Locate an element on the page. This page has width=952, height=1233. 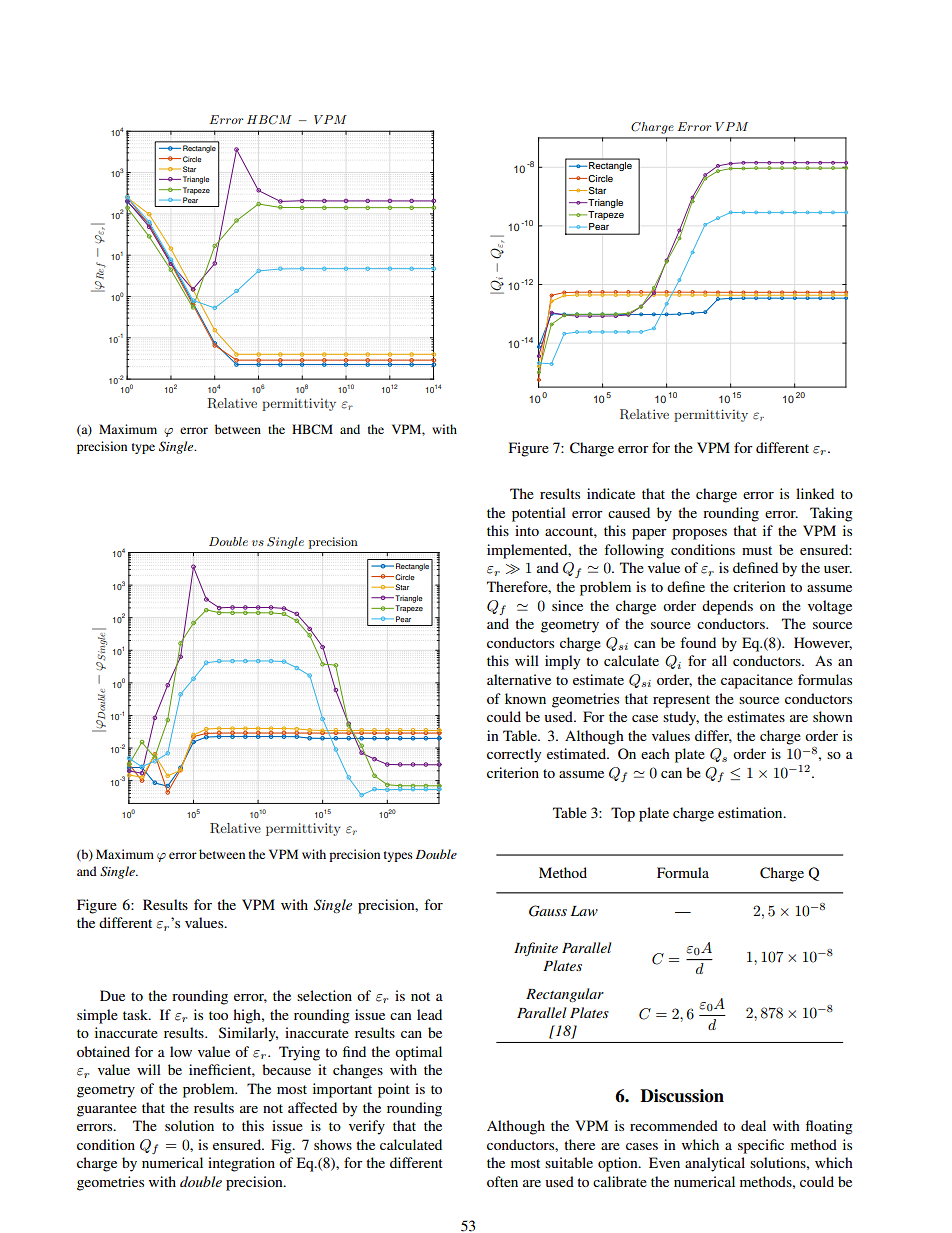
study is located at coordinates (681, 718).
